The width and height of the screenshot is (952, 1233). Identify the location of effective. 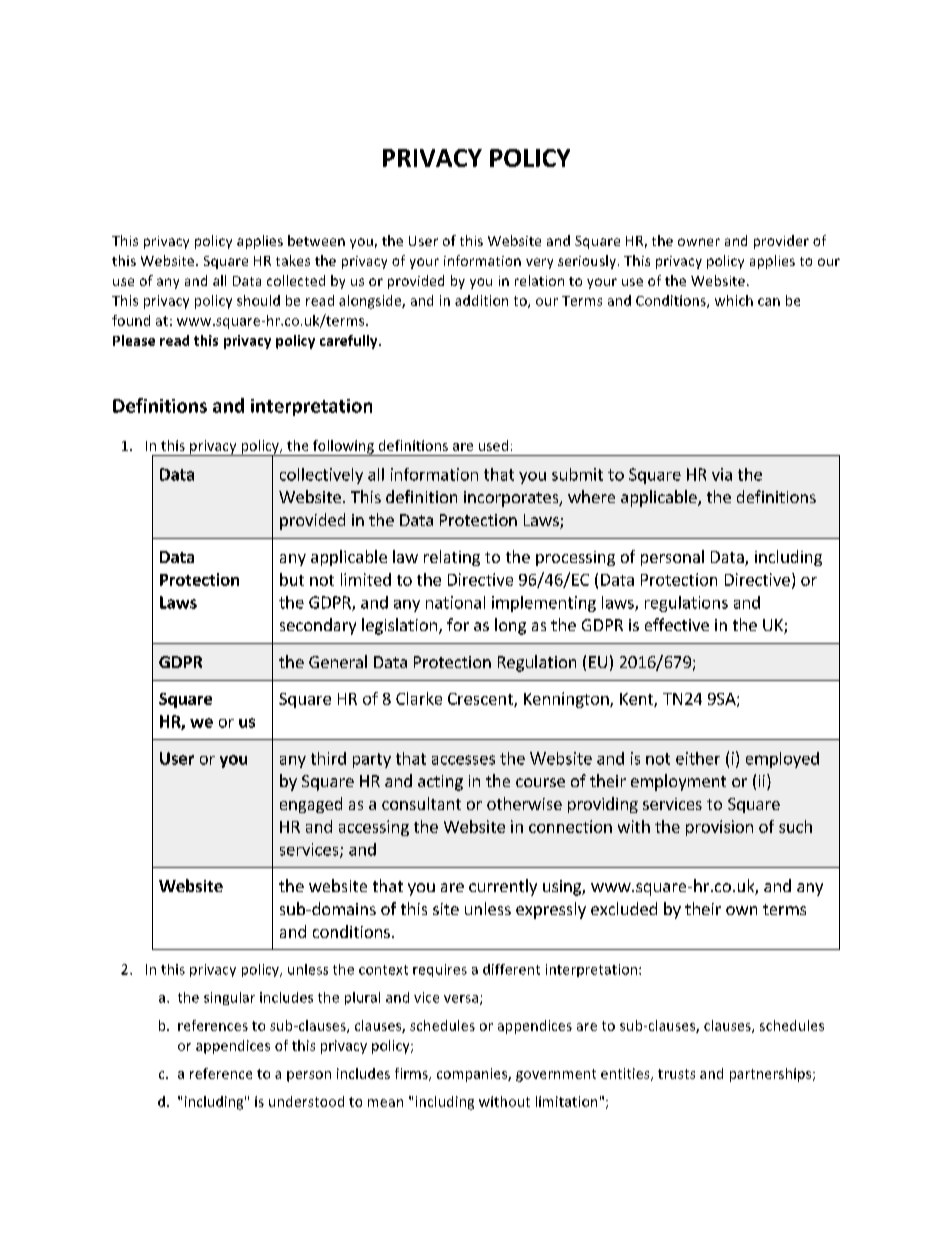
(677, 624).
